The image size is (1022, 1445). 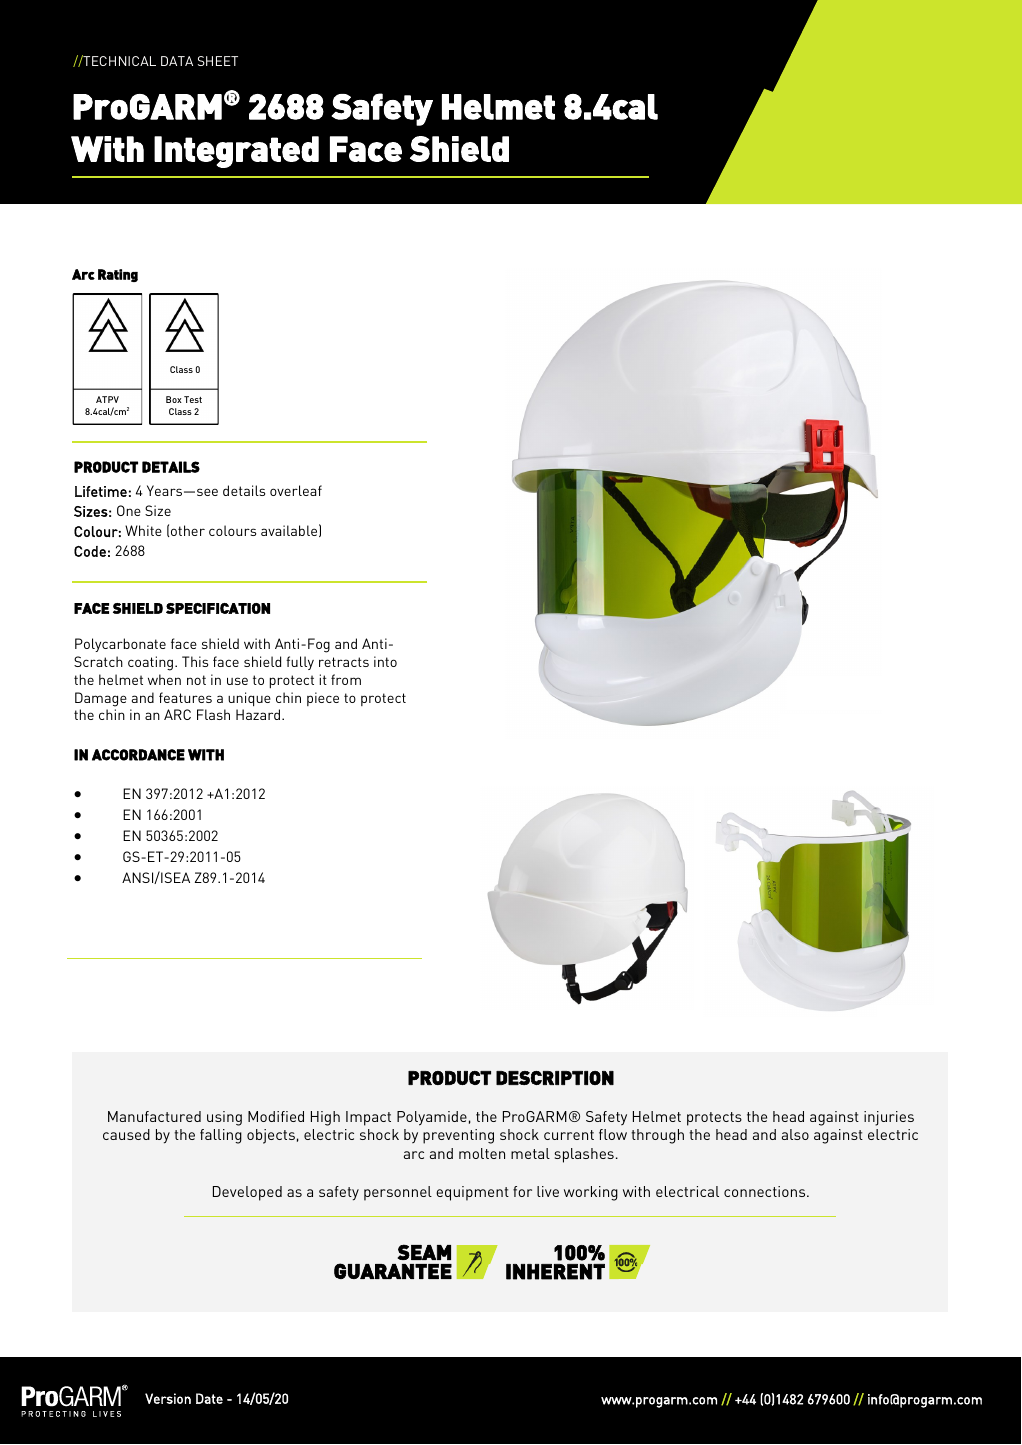 I want to click on Version, so click(x=168, y=1398).
